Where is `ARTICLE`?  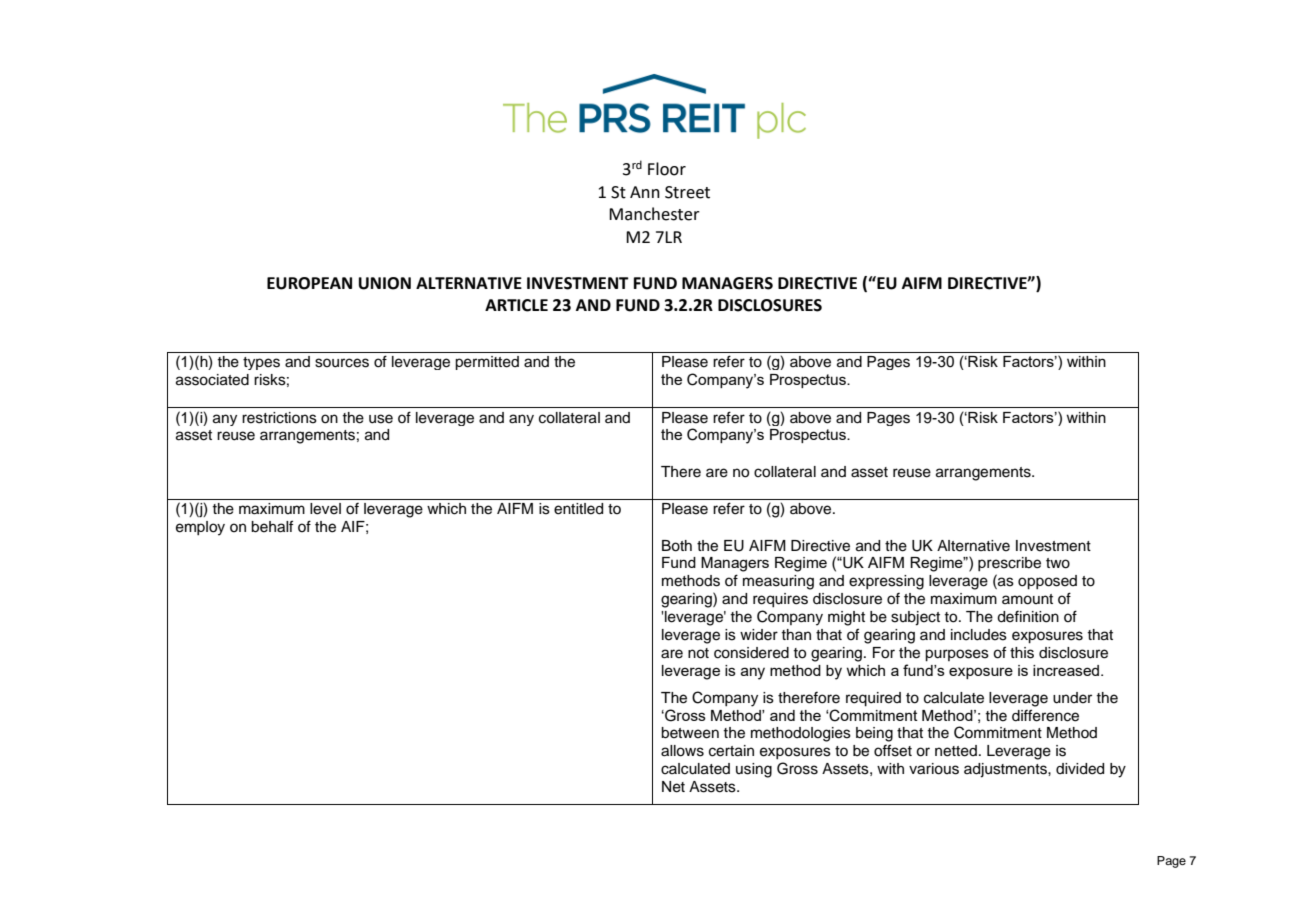 ARTICLE is located at coordinates (516, 305).
